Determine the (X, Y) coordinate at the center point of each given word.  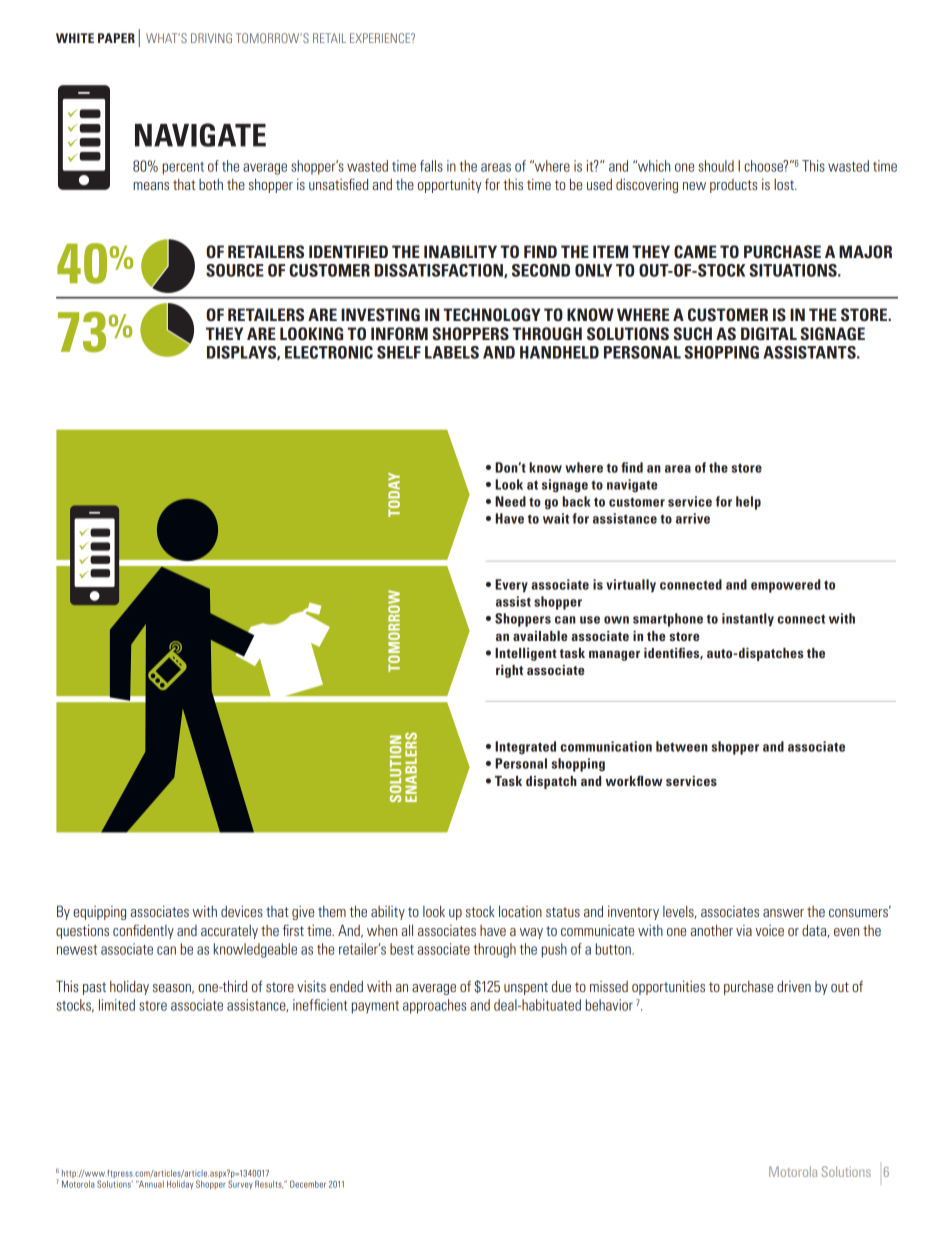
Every (511, 585)
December (308, 1184)
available (540, 636)
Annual (150, 1184)
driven (794, 986)
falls (431, 166)
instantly (748, 619)
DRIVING (211, 38)
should (716, 166)
